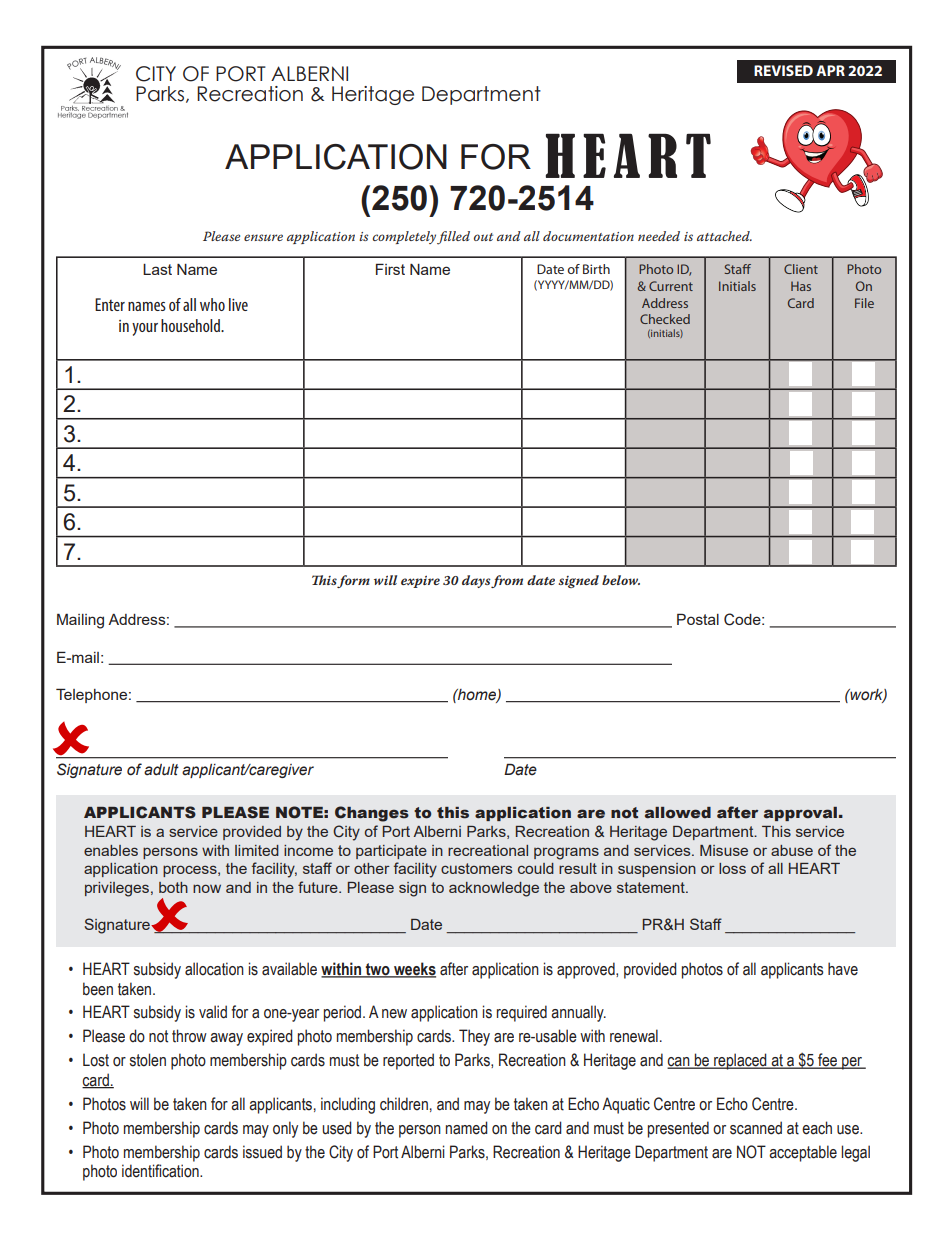  What do you see at coordinates (161, 1171) in the image?
I see `identification` at bounding box center [161, 1171].
